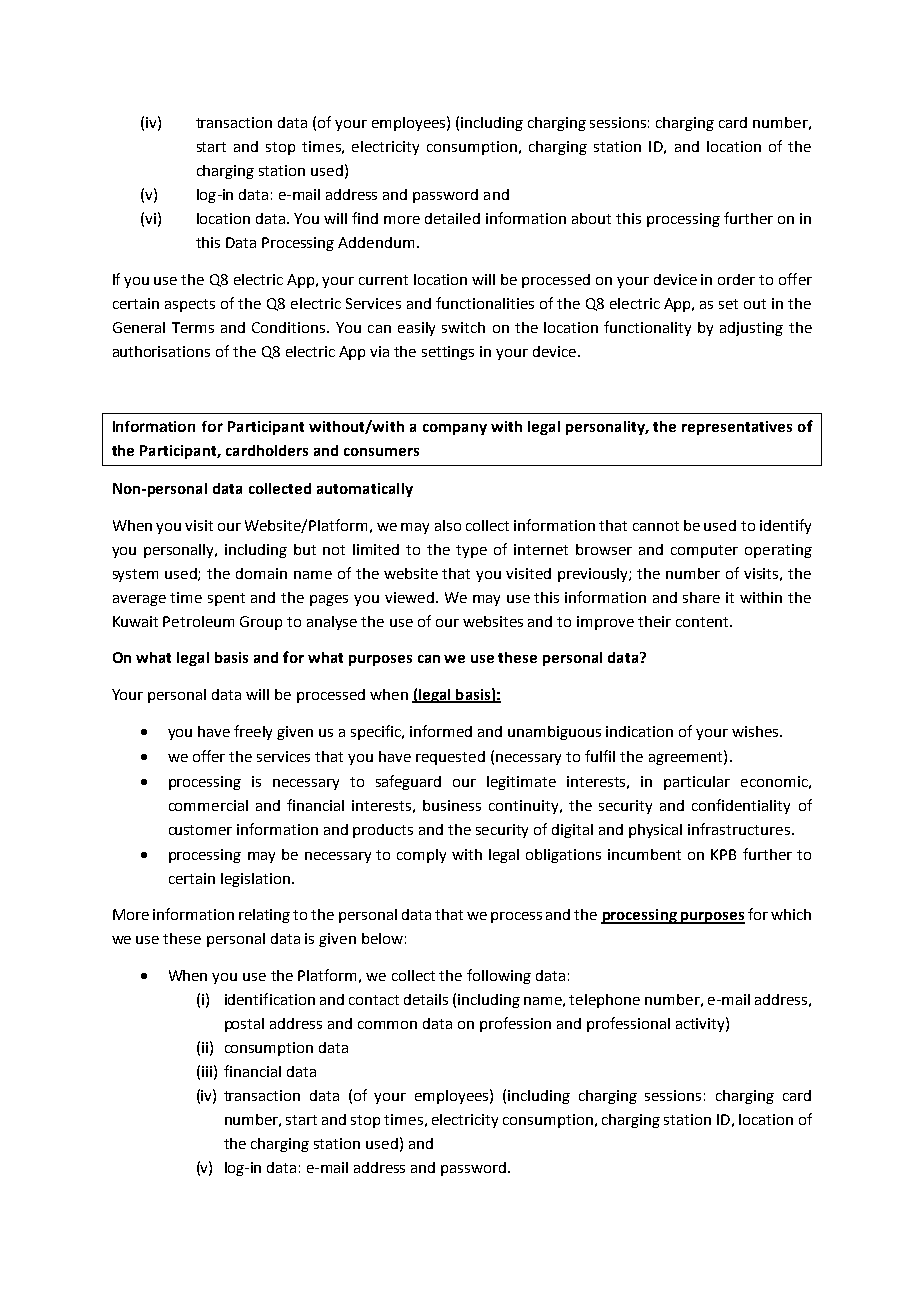  I want to click on representatives, so click(737, 428).
